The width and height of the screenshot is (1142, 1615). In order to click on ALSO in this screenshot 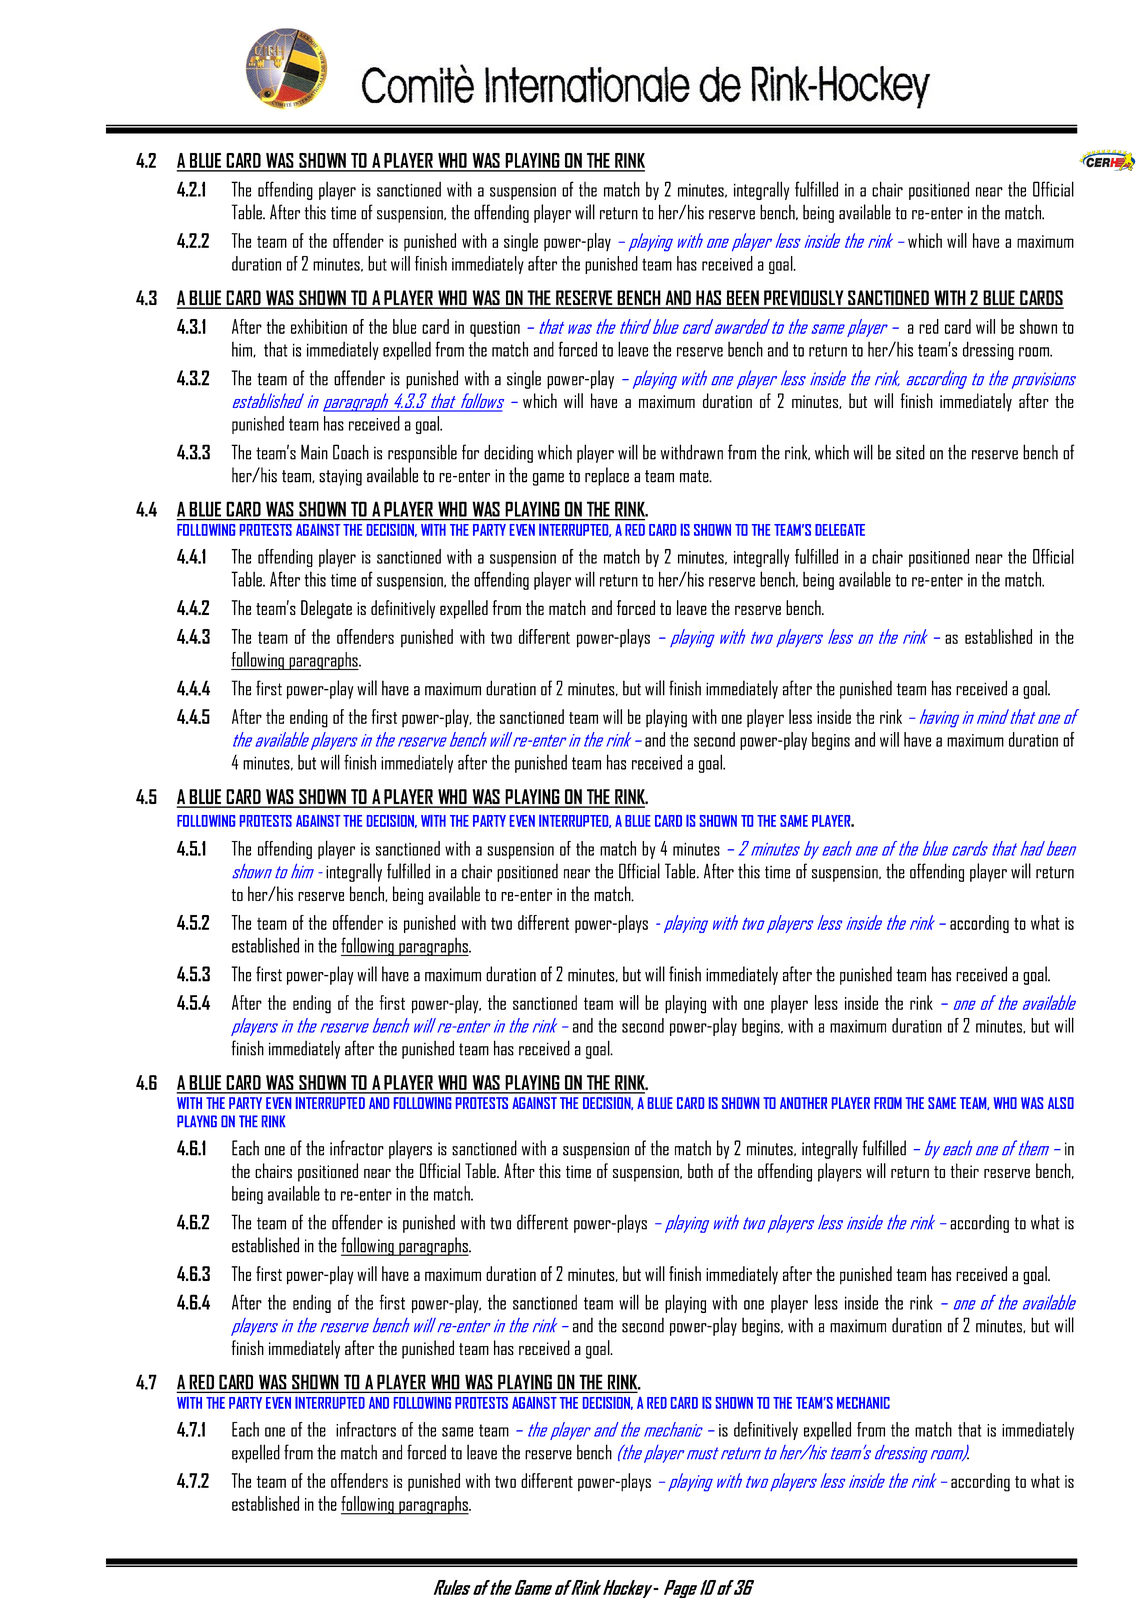, I will do `click(1061, 1103)`.
